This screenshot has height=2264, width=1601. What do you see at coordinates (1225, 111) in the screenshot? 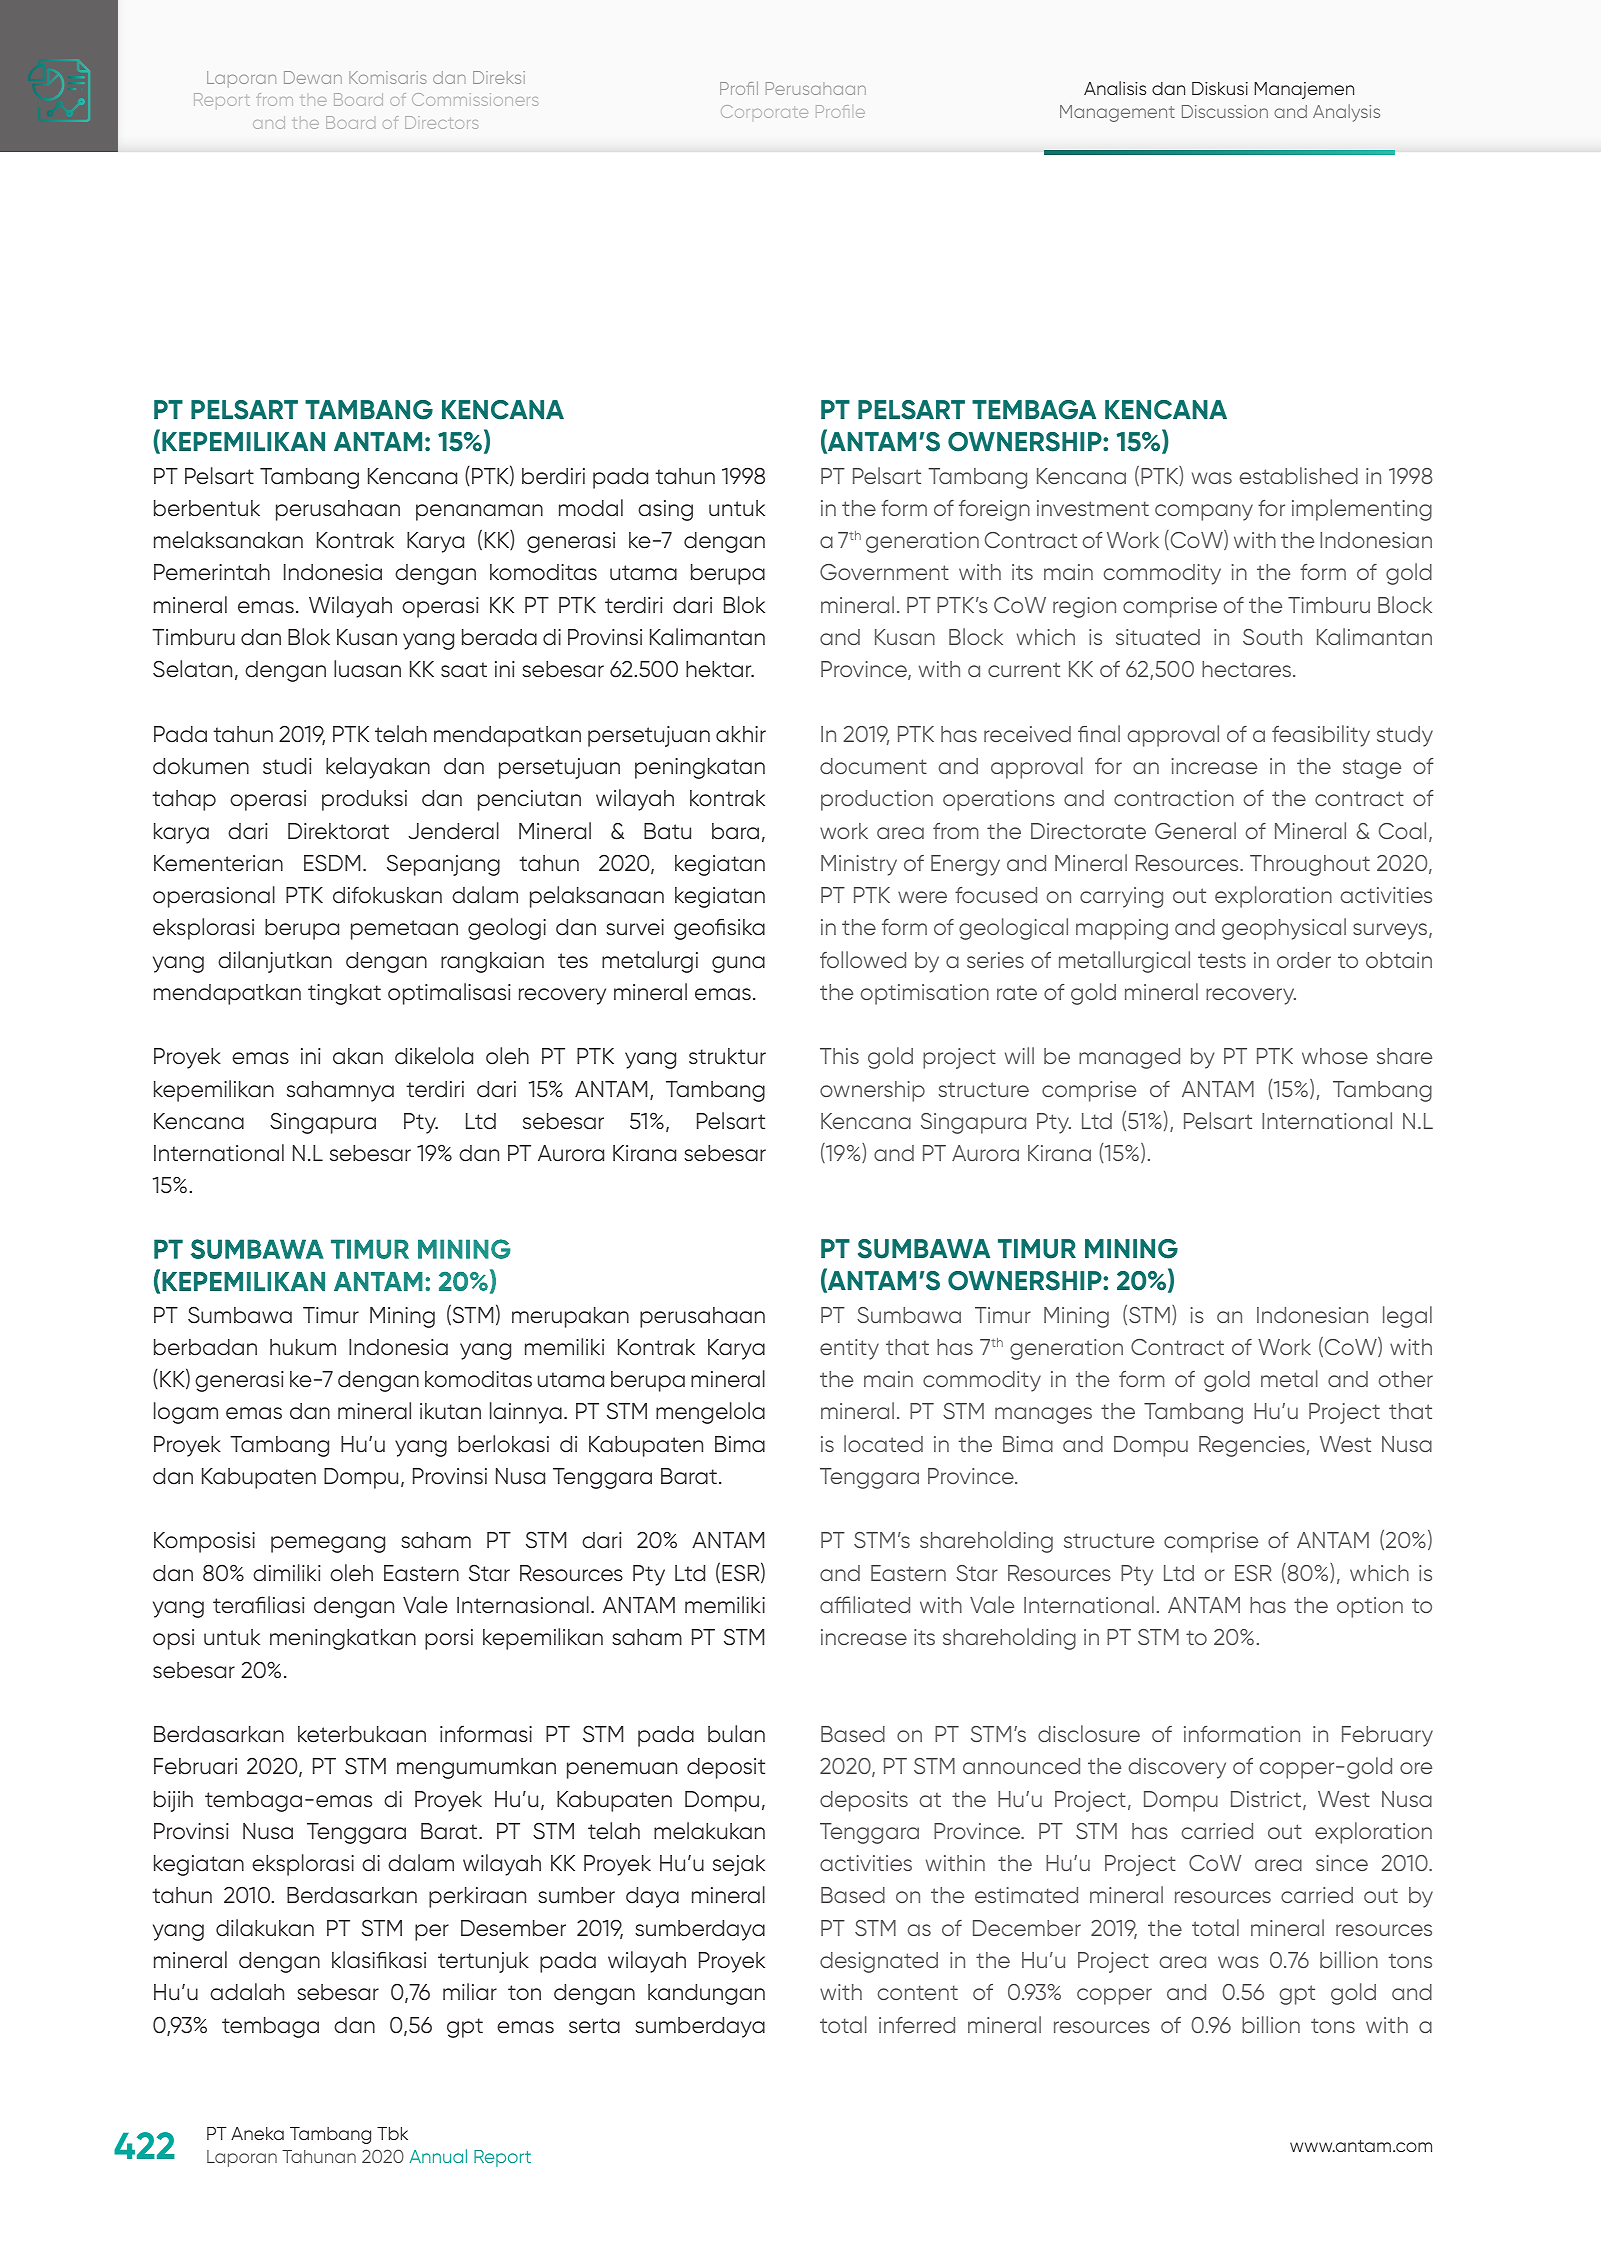
I see `Discussion` at bounding box center [1225, 111].
